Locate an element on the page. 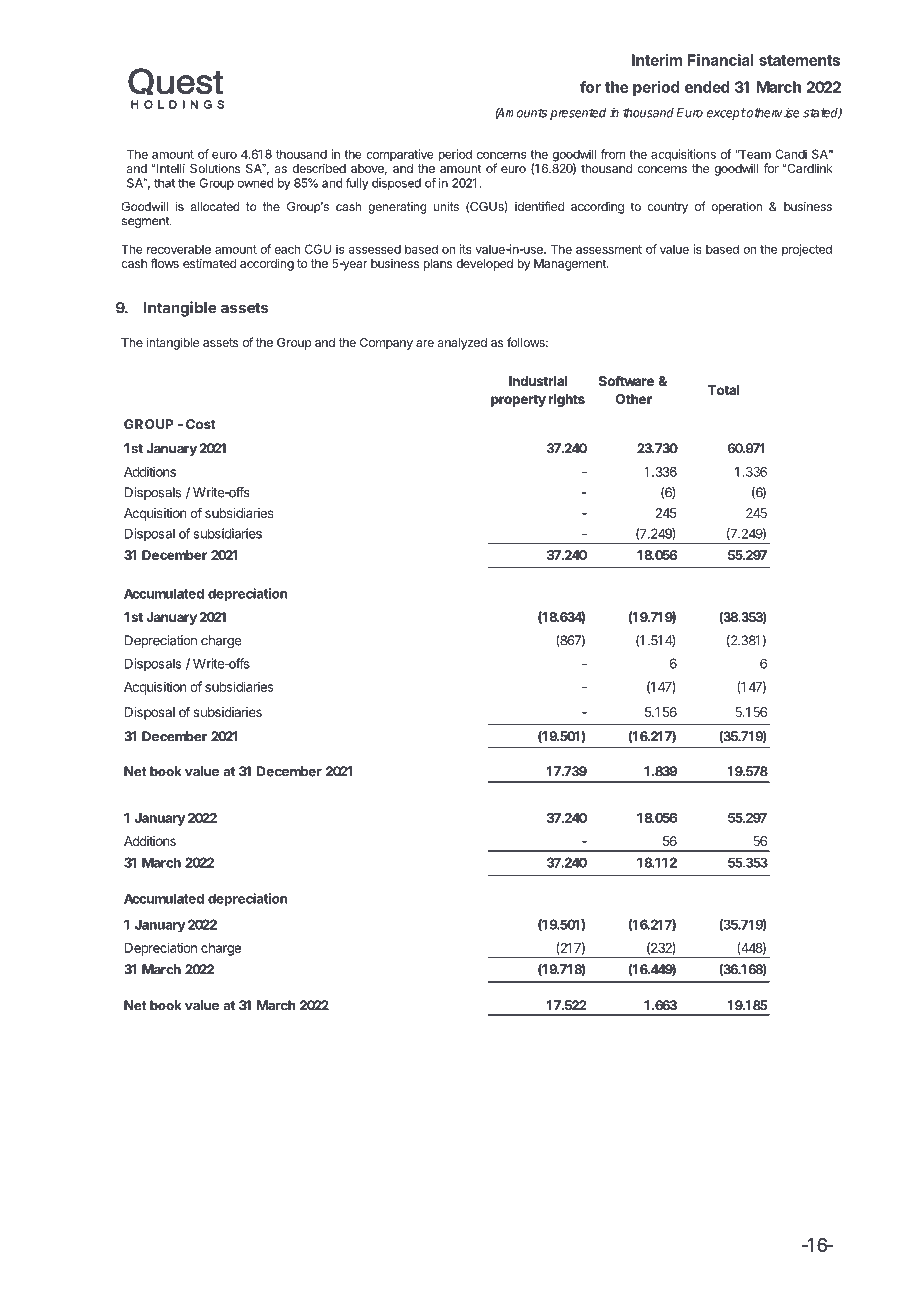 The height and width of the document is (1308, 924). developed is located at coordinates (484, 265).
